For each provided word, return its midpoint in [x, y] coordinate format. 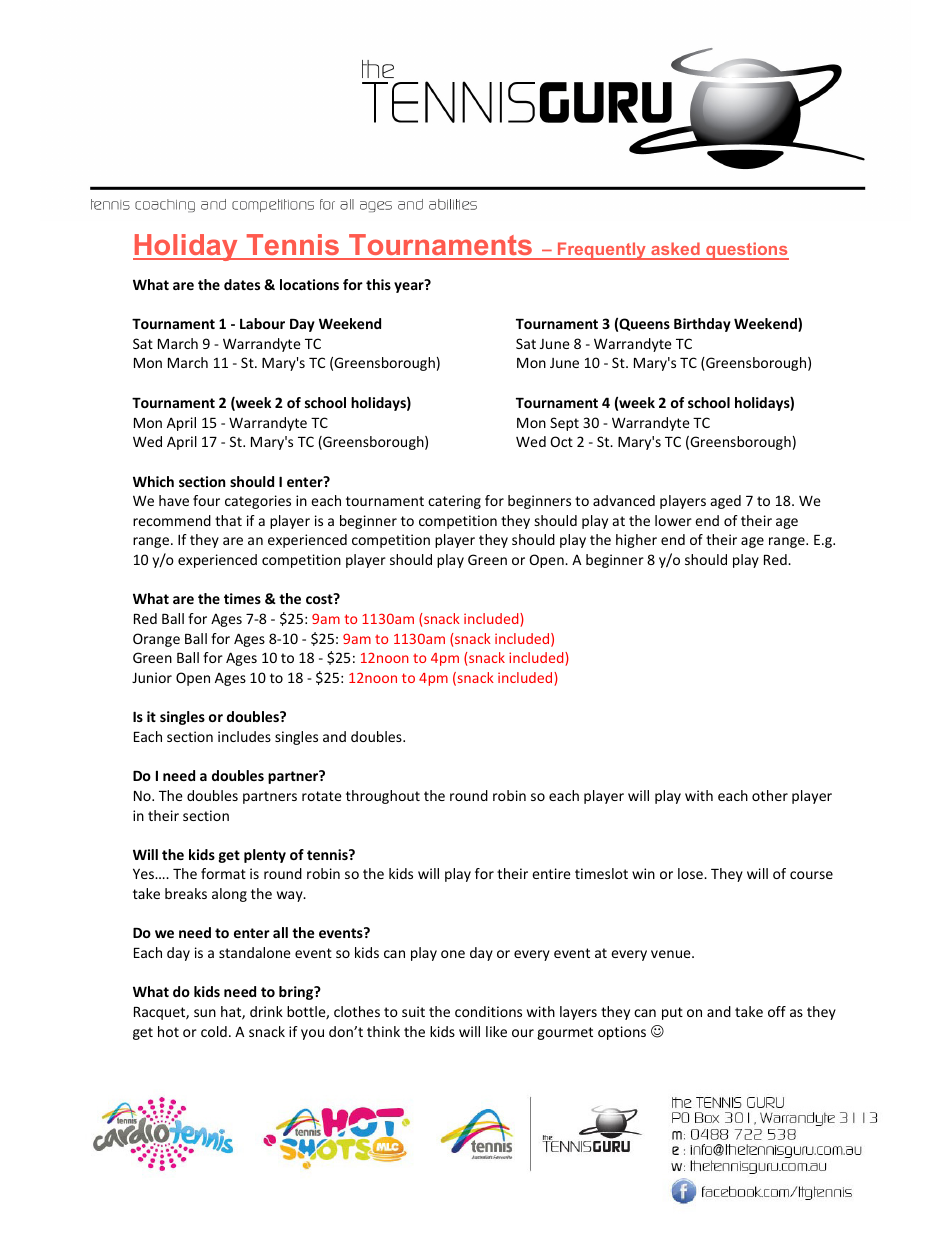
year [410, 286]
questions [746, 251]
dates [242, 284]
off [777, 1011]
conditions [488, 1011]
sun [205, 1013]
